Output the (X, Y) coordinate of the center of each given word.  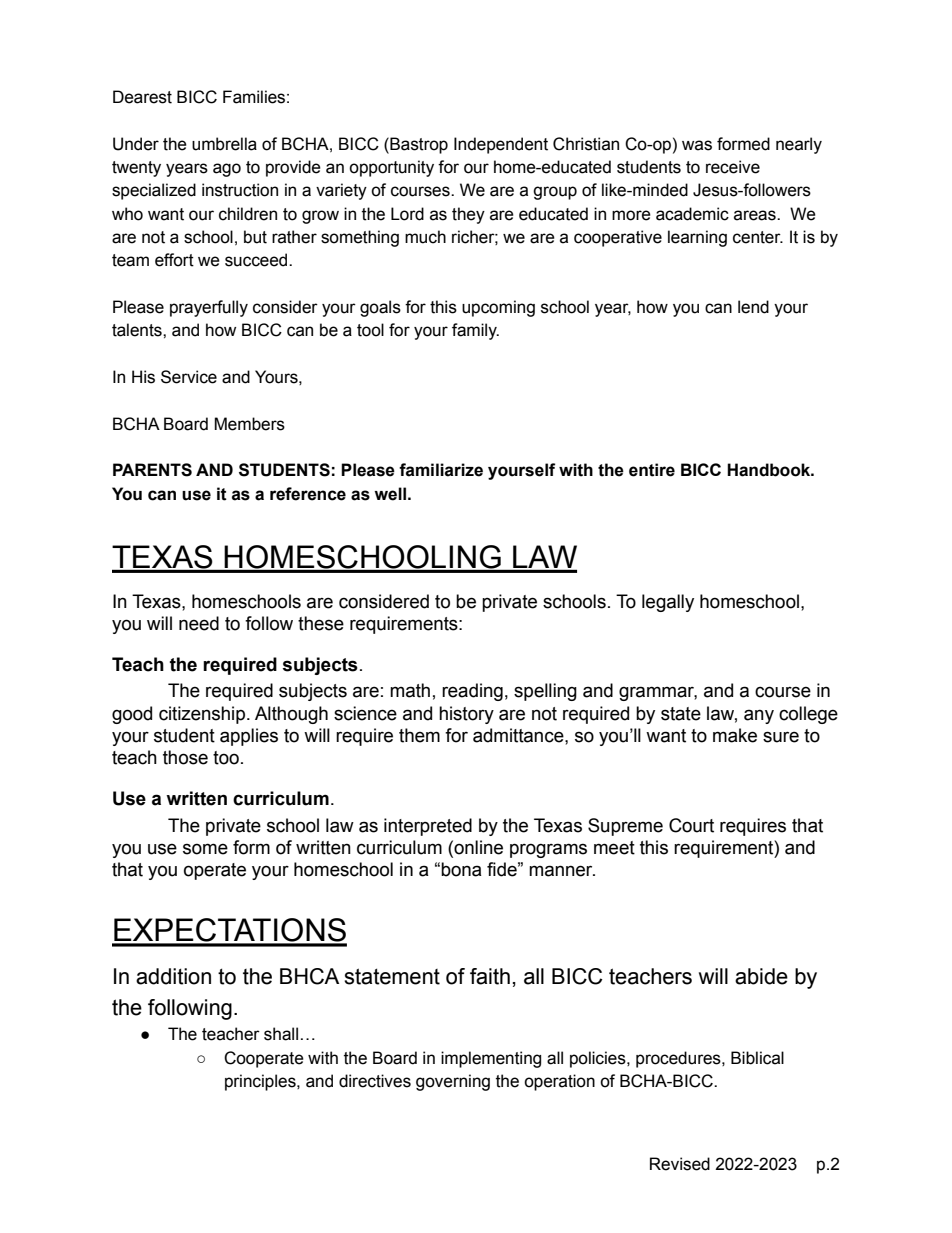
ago (227, 170)
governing (453, 1082)
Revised (680, 1164)
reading (472, 692)
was (697, 145)
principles (261, 1082)
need (199, 623)
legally (668, 603)
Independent (501, 145)
